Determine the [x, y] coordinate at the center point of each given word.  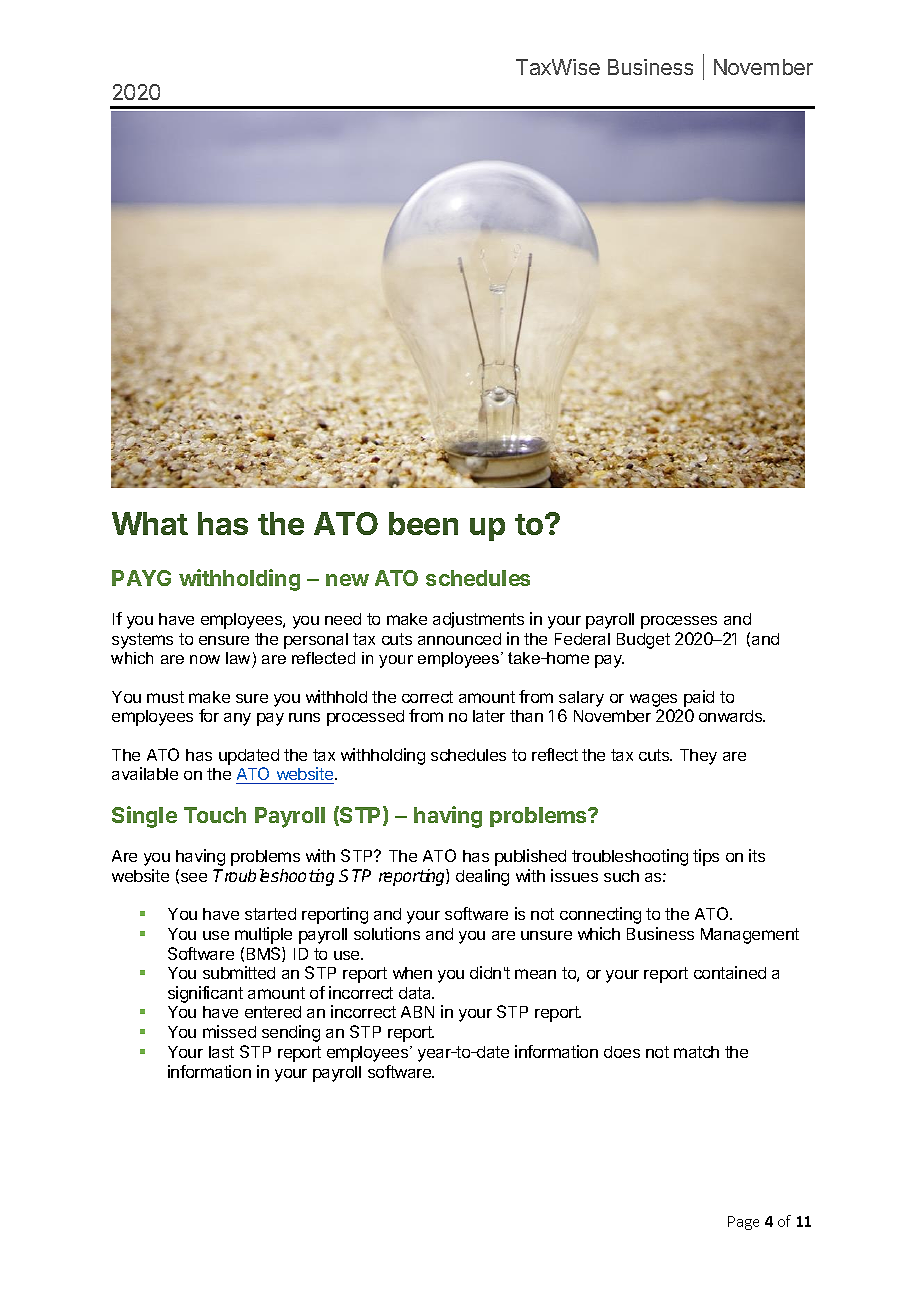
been [423, 523]
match [696, 1052]
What [150, 523]
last [221, 1052]
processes [679, 622]
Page [743, 1223]
